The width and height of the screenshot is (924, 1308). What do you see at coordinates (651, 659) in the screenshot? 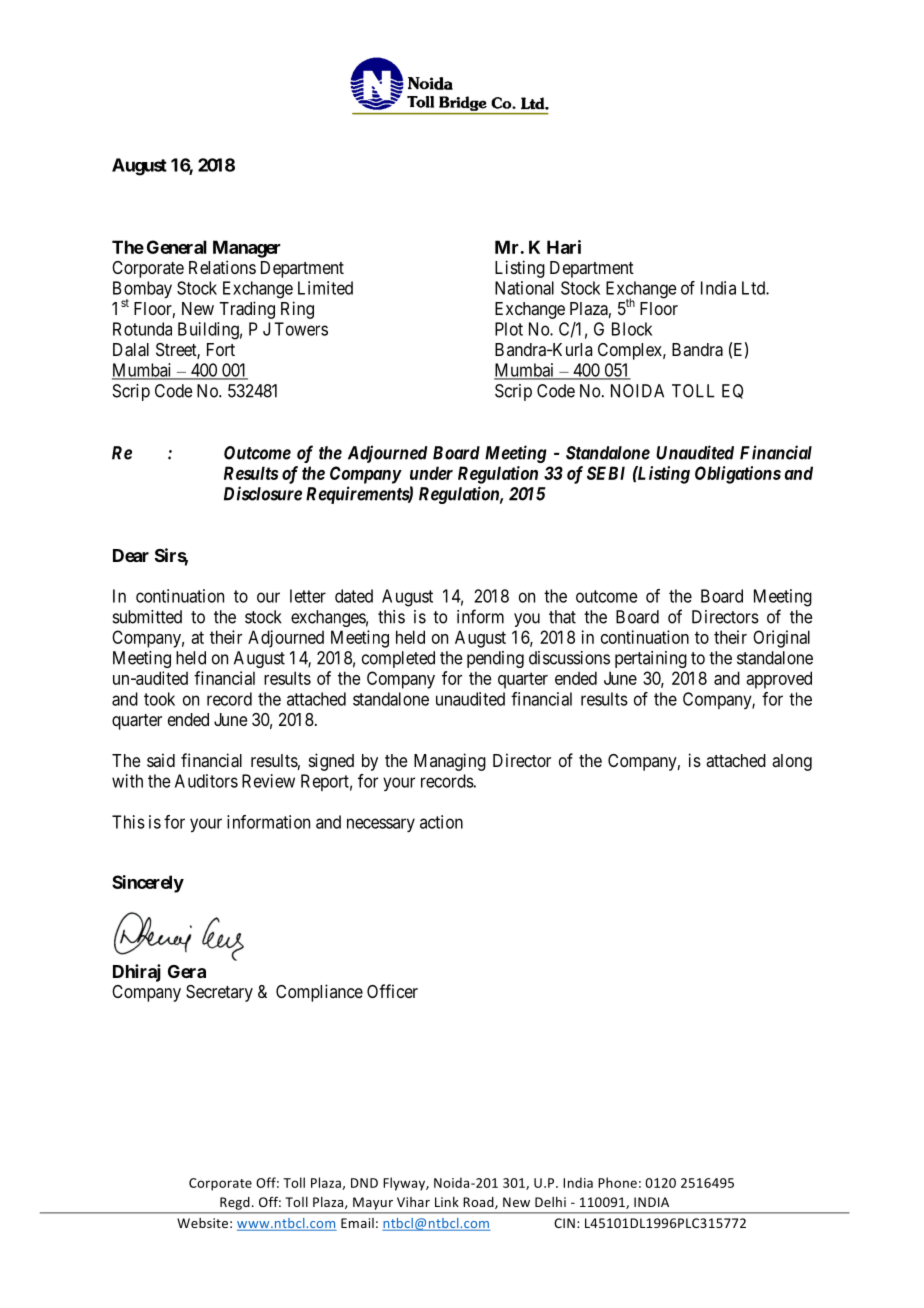
I see `pertaining` at bounding box center [651, 659].
